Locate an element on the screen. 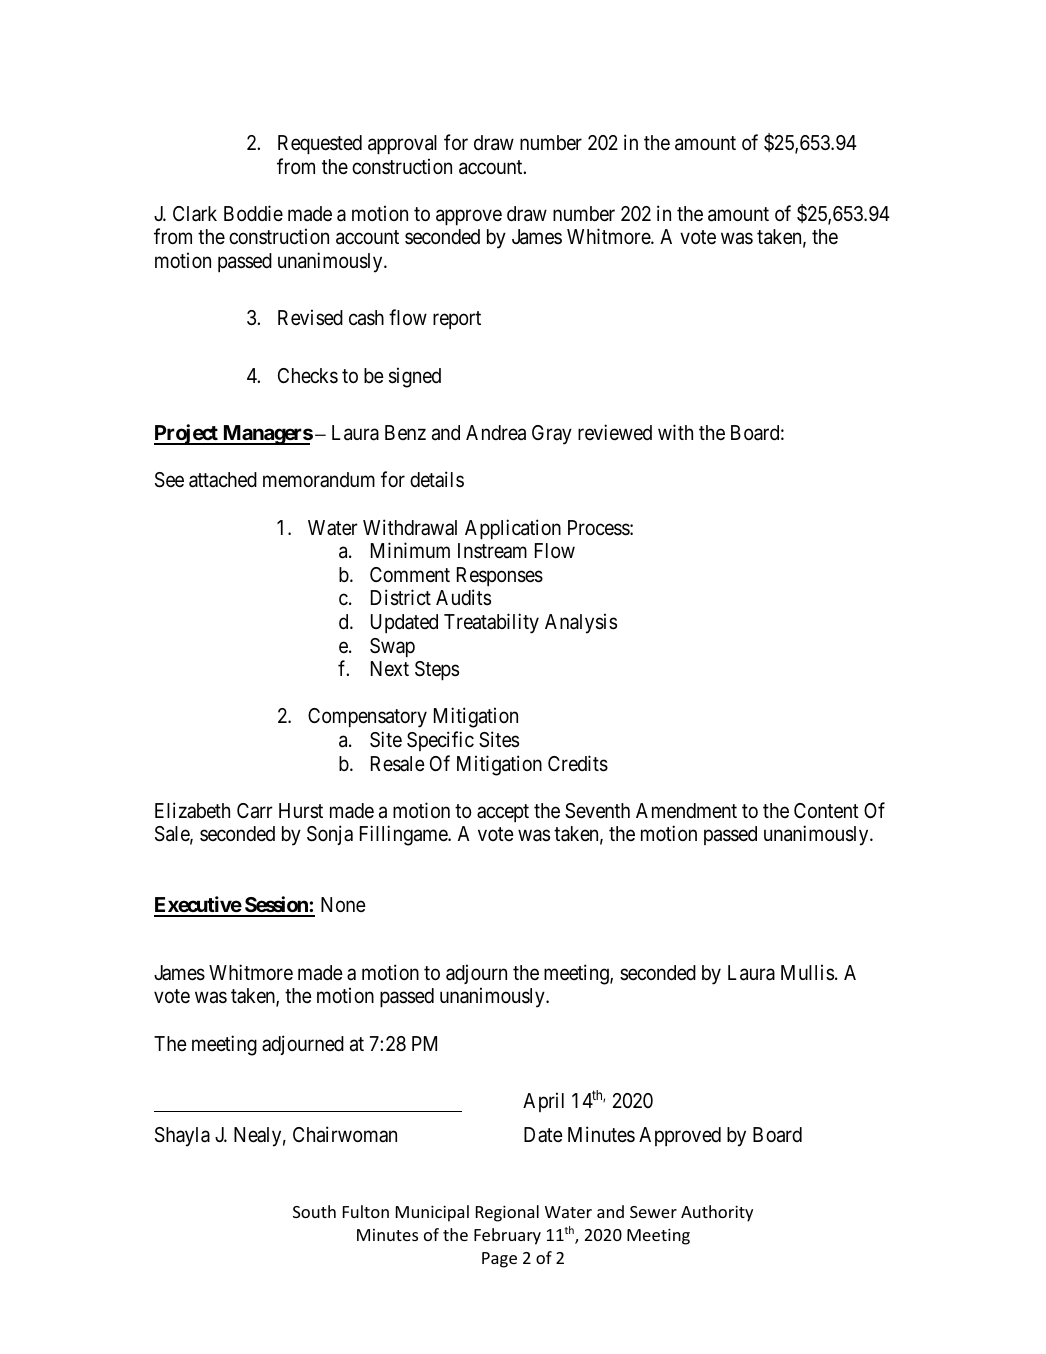  Amendment is located at coordinates (686, 811).
